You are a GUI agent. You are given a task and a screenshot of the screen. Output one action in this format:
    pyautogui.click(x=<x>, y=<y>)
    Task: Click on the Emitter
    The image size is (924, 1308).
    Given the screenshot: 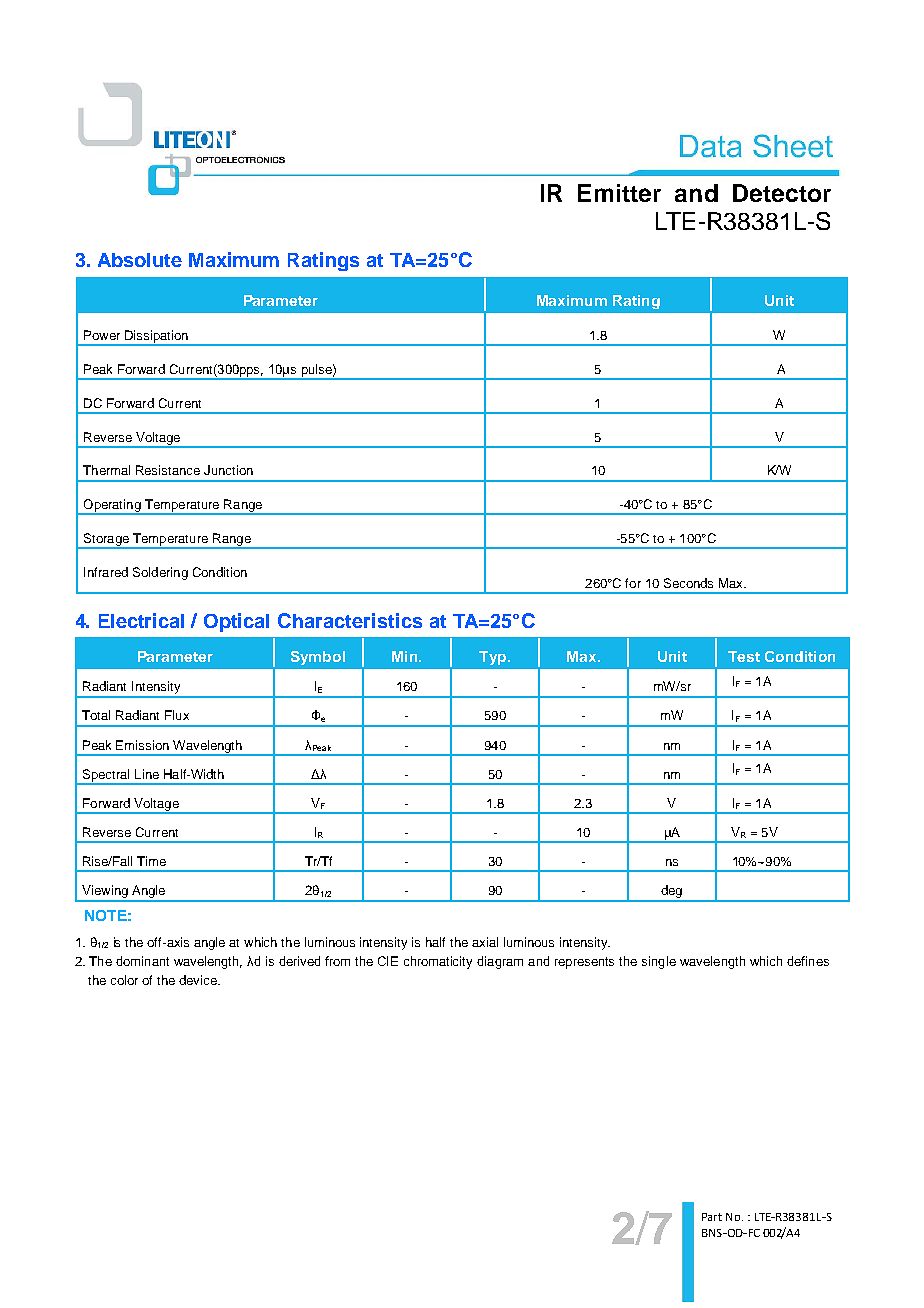 What is the action you would take?
    pyautogui.click(x=619, y=193)
